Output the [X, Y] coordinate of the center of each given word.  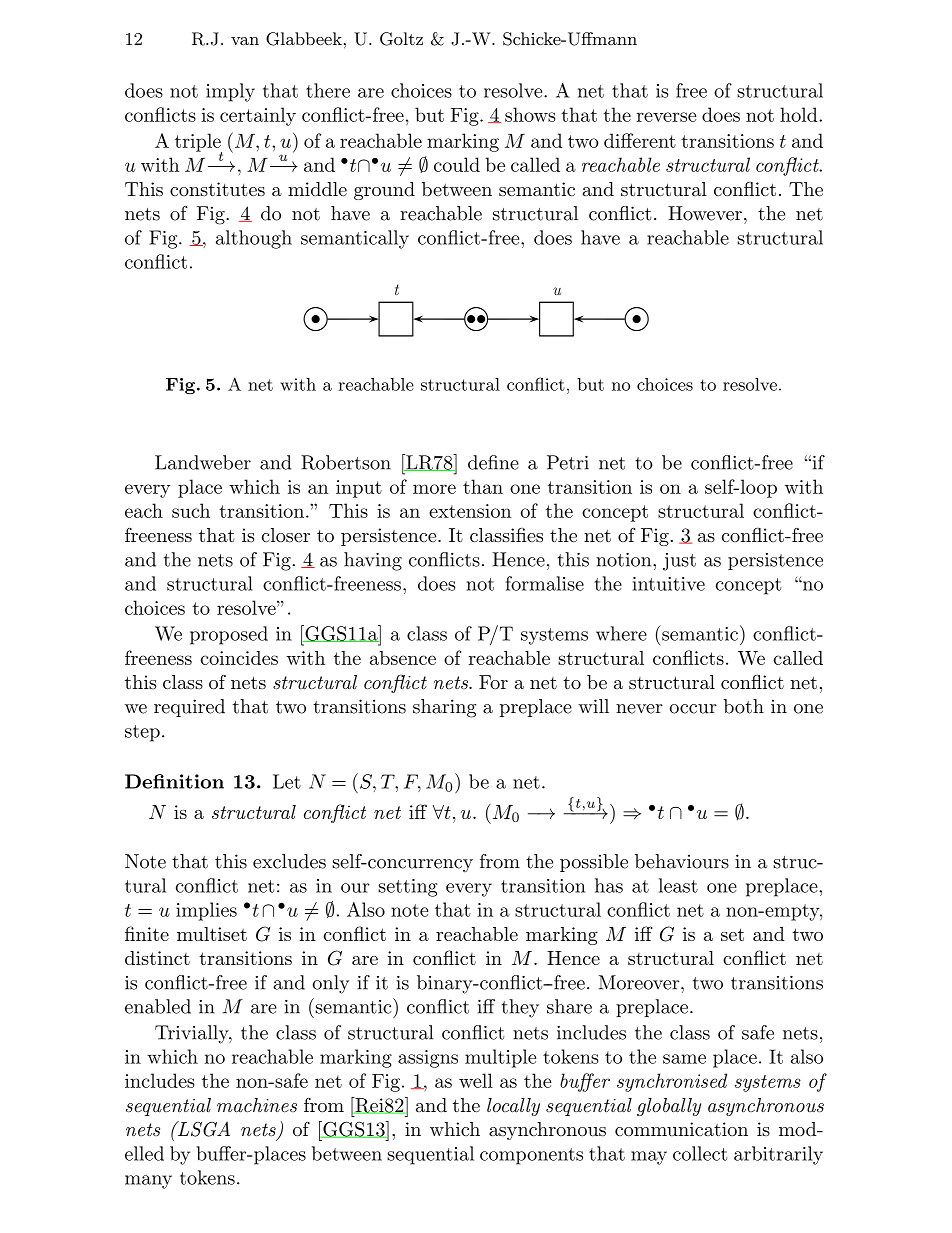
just [679, 562]
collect [700, 1153]
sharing [444, 708]
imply [230, 92]
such [191, 510]
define [493, 462]
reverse [666, 117]
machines [257, 1105]
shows [530, 114]
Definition [174, 781]
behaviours [682, 861]
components [531, 1156]
